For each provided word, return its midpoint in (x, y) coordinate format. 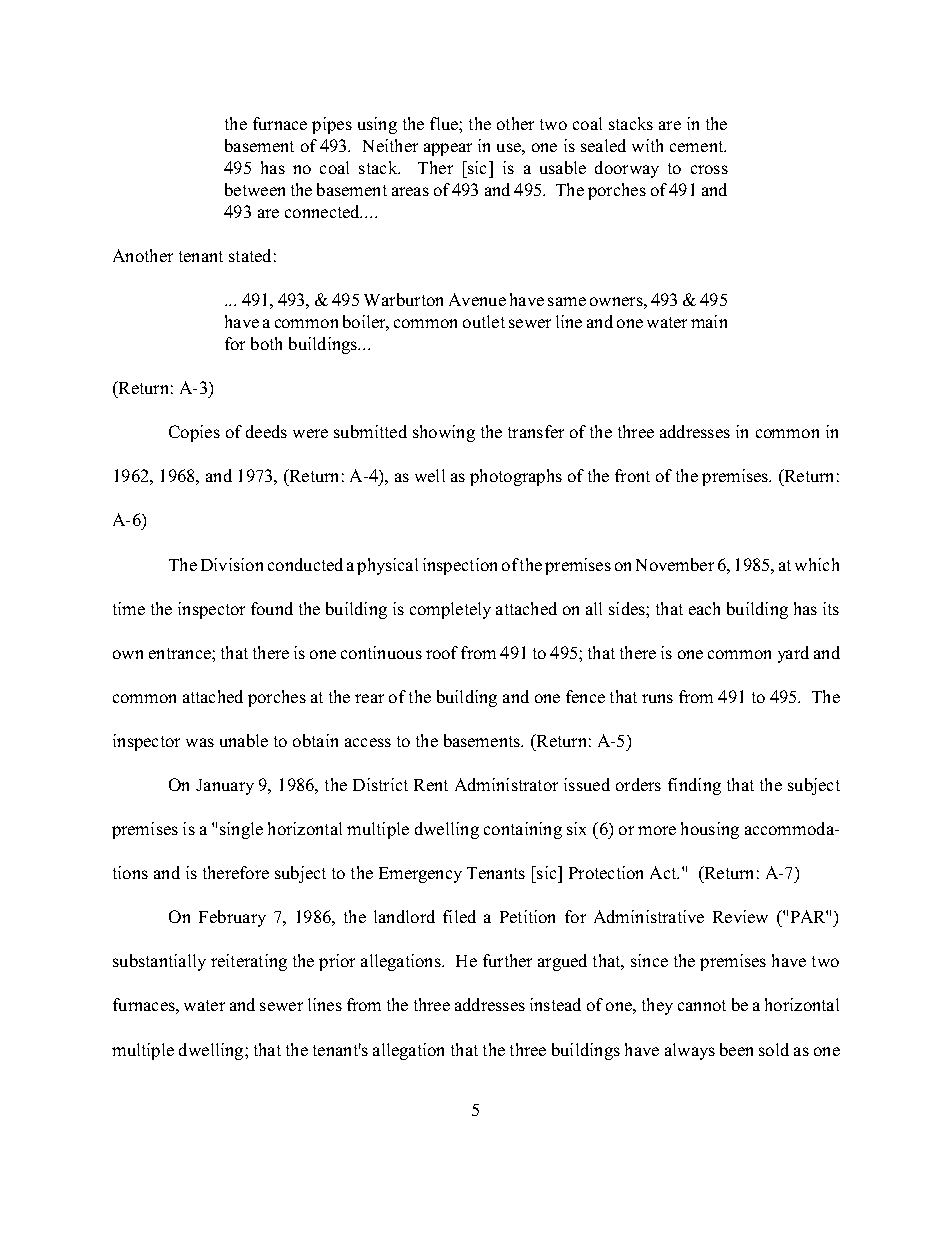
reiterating (249, 962)
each (704, 608)
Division (232, 564)
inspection (460, 566)
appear (448, 149)
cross (709, 169)
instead (555, 1004)
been (736, 1049)
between (255, 189)
